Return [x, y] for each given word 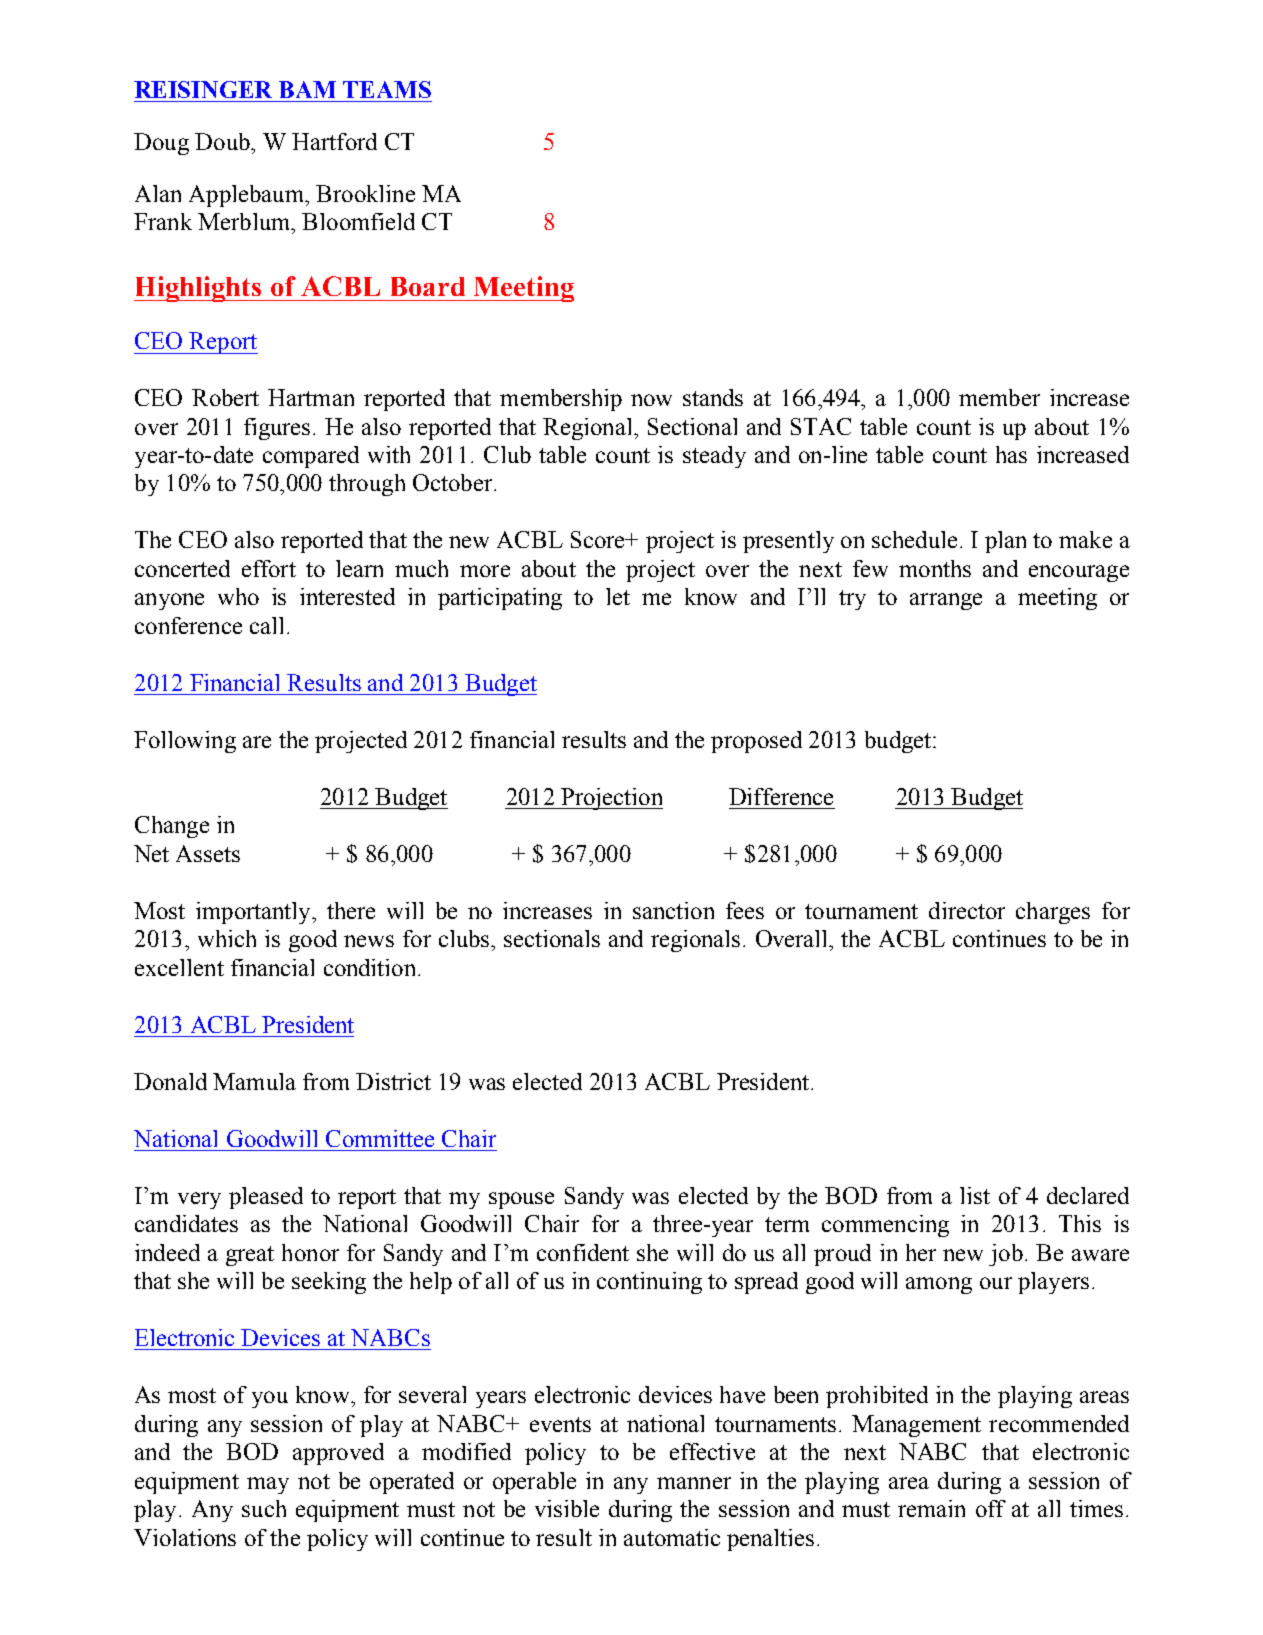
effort [269, 568]
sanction [673, 910]
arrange [946, 601]
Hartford [334, 141]
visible [567, 1508]
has [1011, 454]
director [967, 910]
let [618, 596]
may [268, 1485]
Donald [170, 1081]
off [991, 1508]
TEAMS [387, 89]
